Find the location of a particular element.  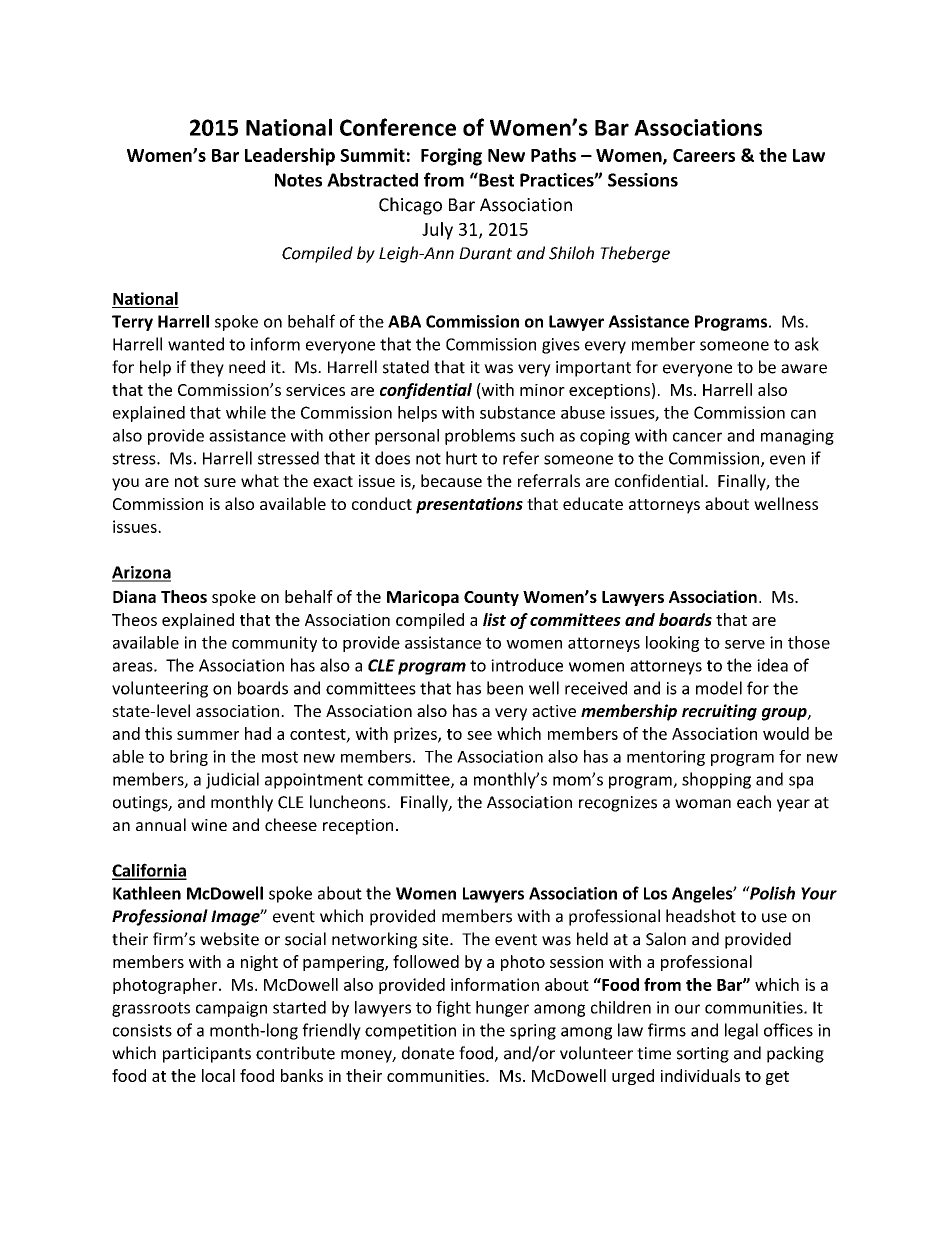

reception is located at coordinates (358, 827).
